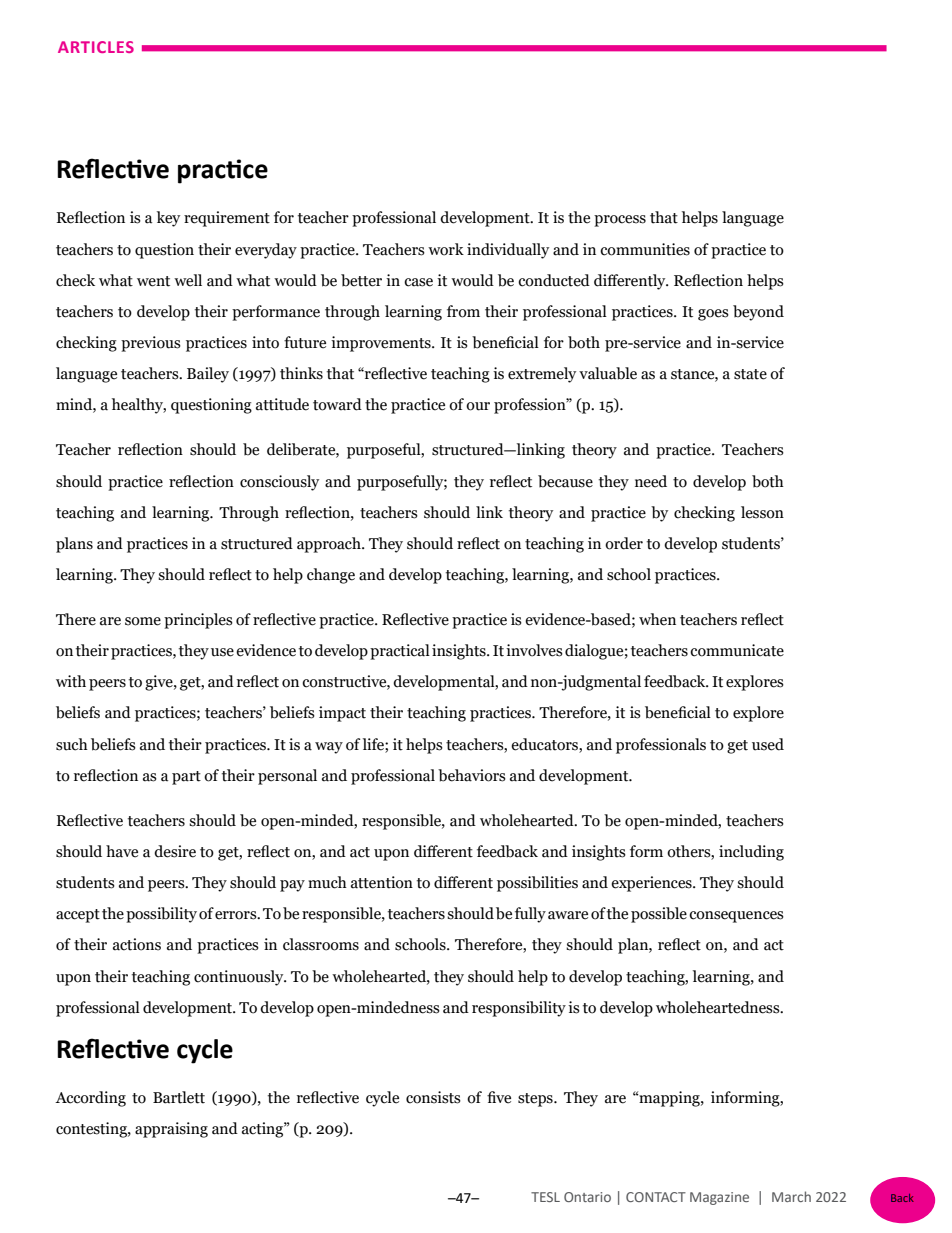  What do you see at coordinates (736, 917) in the document?
I see `consequences` at bounding box center [736, 917].
